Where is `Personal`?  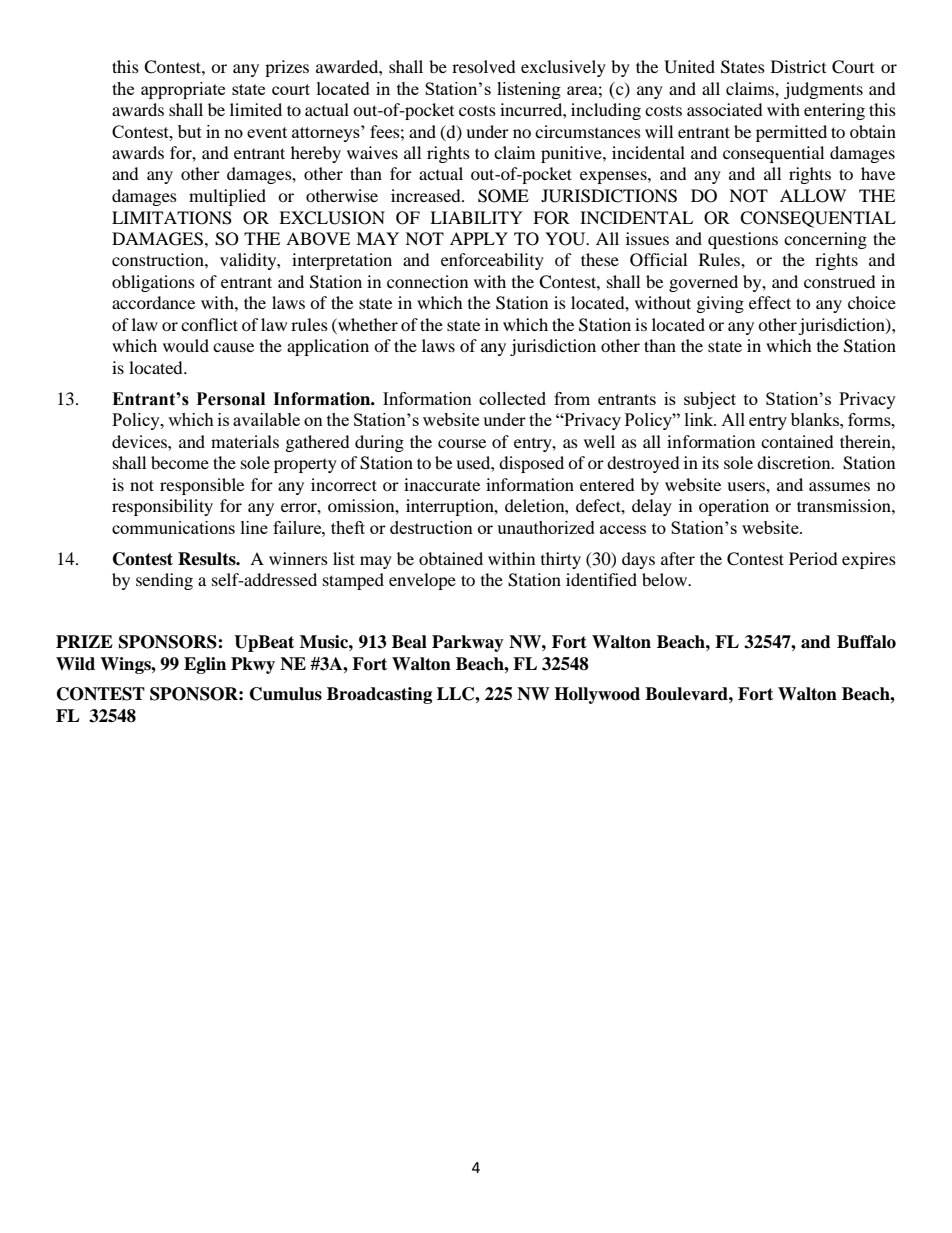 Personal is located at coordinates (231, 399).
